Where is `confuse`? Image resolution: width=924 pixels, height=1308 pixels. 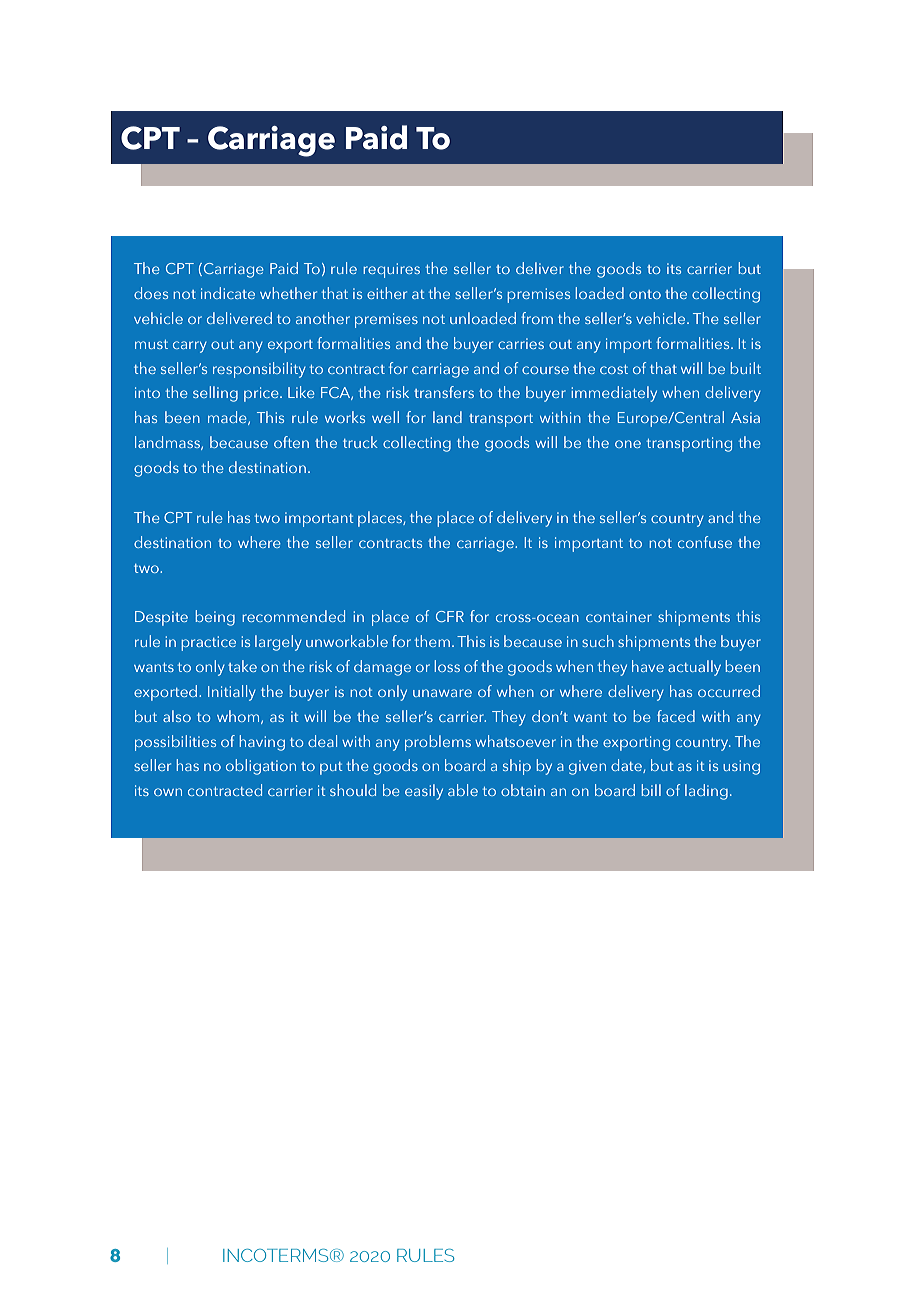
confuse is located at coordinates (705, 542).
